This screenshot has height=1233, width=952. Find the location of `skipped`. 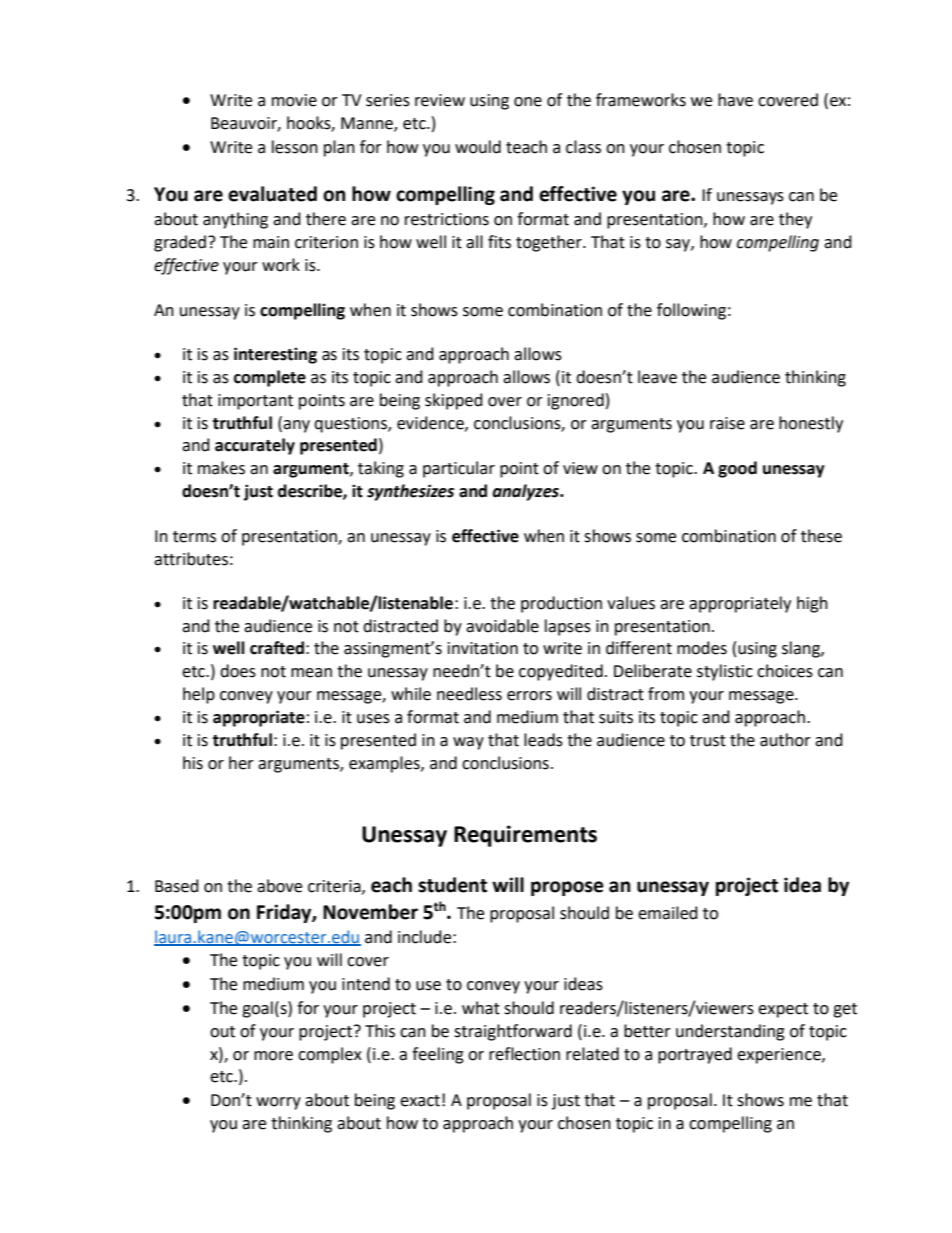

skipped is located at coordinates (454, 401).
